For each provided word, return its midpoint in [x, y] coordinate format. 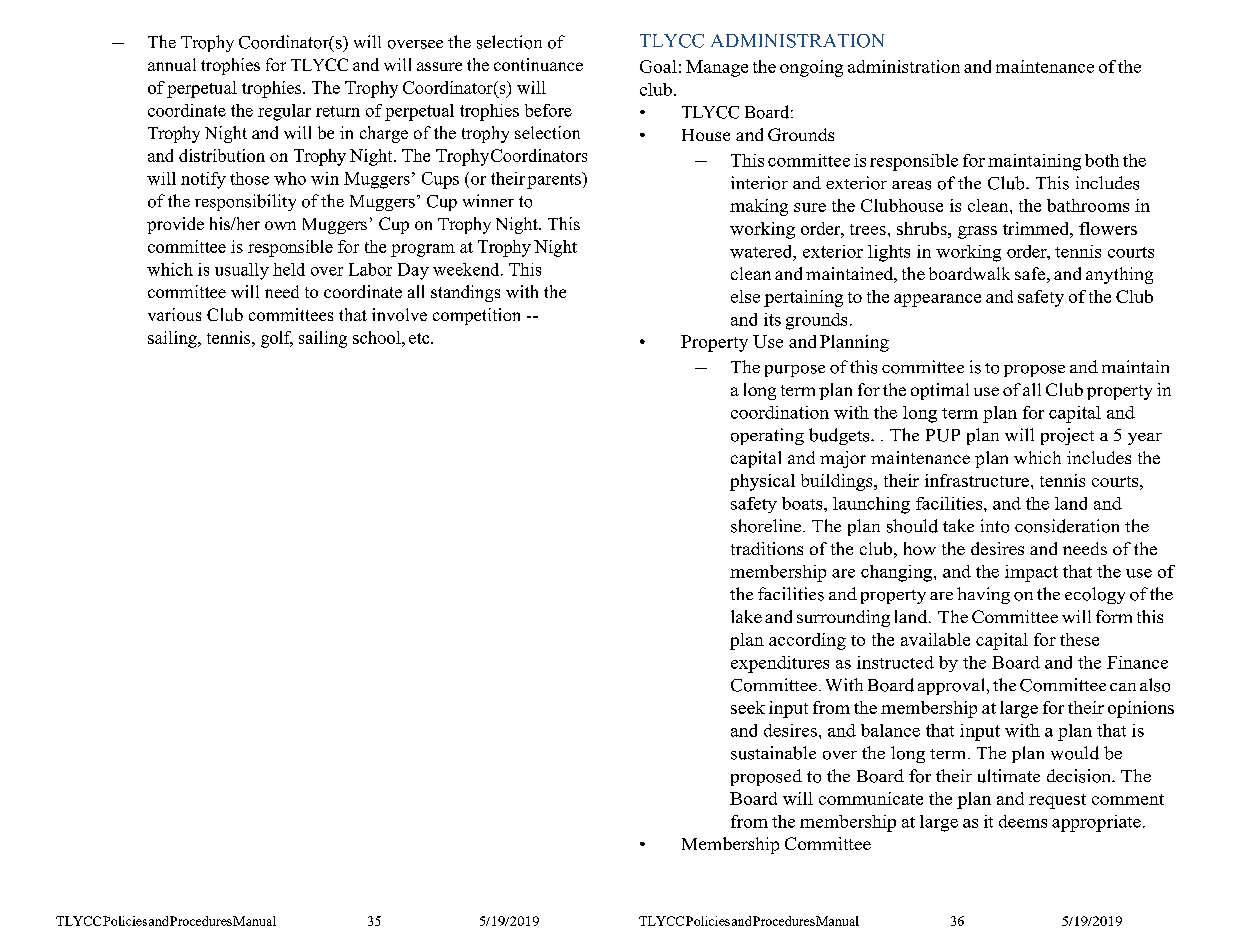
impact [1031, 573]
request [1057, 801]
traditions [767, 548]
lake [746, 616]
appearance [937, 300]
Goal [658, 66]
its [772, 319]
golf [277, 339]
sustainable [773, 753]
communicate [871, 798]
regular [284, 112]
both [1102, 160]
